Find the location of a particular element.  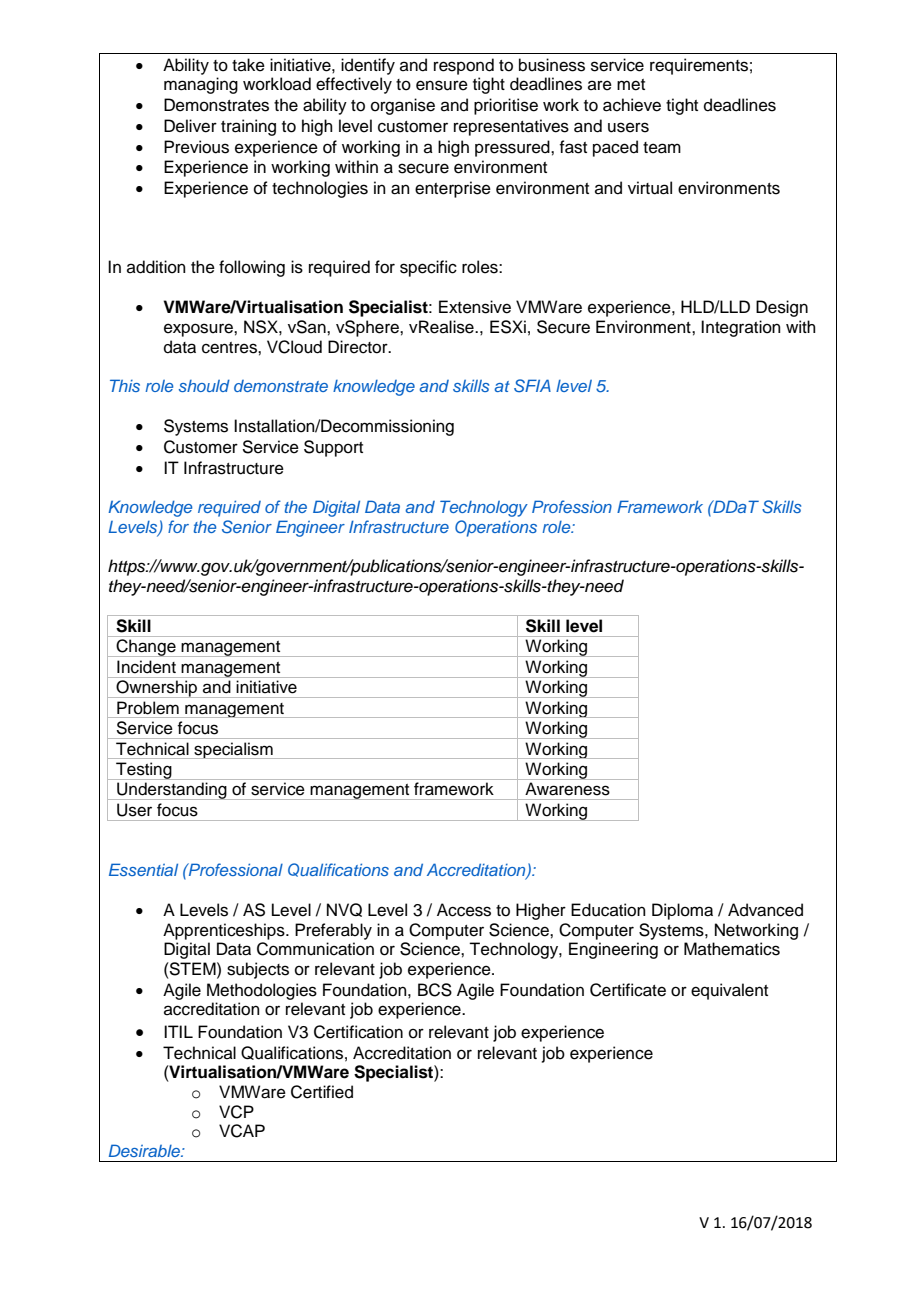

Desirable is located at coordinates (145, 1150).
